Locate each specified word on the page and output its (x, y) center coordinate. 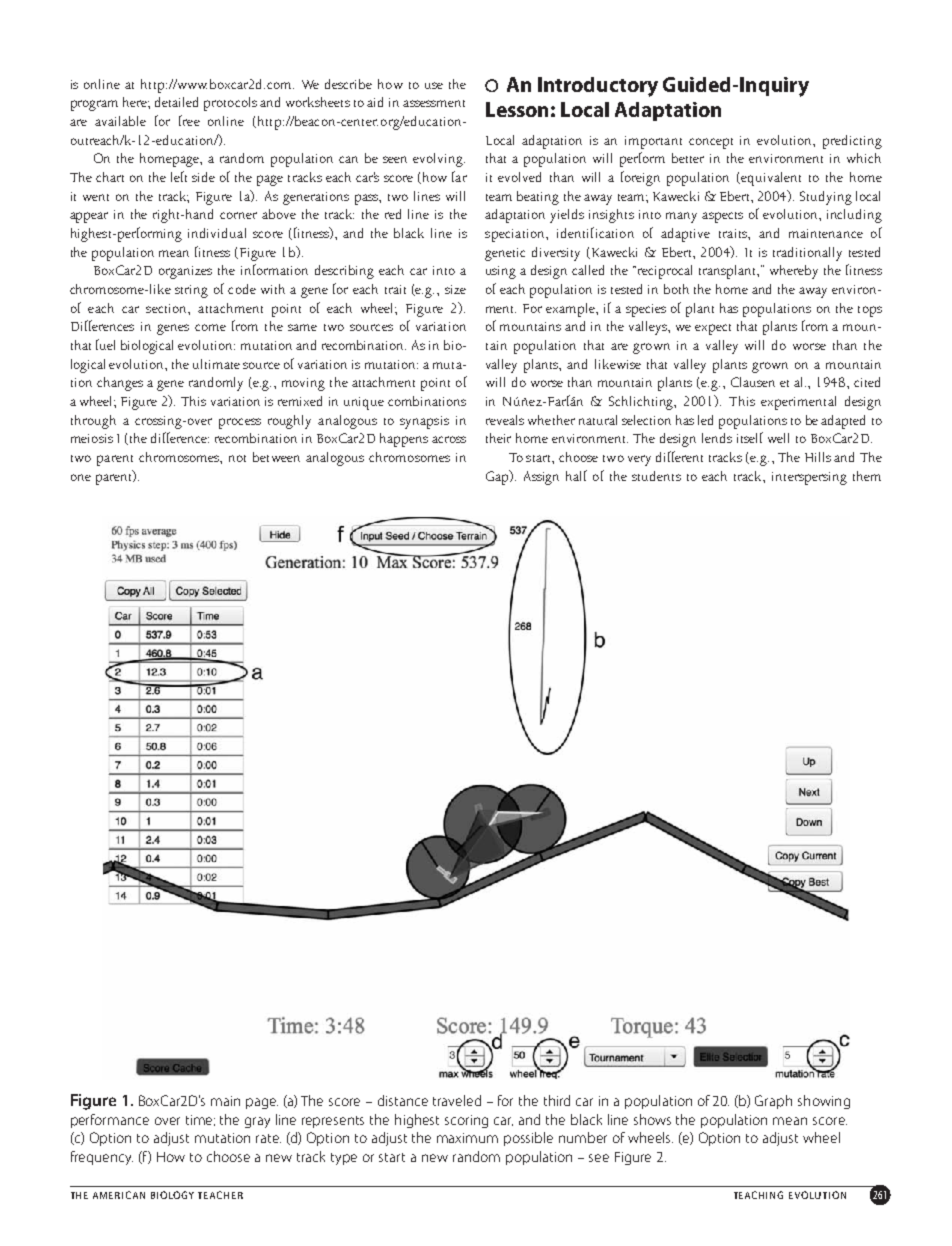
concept (711, 143)
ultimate (216, 364)
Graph (773, 1102)
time (200, 1120)
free (189, 120)
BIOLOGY (172, 1195)
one (81, 477)
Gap (498, 477)
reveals (505, 420)
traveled (457, 1100)
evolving (439, 160)
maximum (467, 1138)
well (778, 438)
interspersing (809, 478)
